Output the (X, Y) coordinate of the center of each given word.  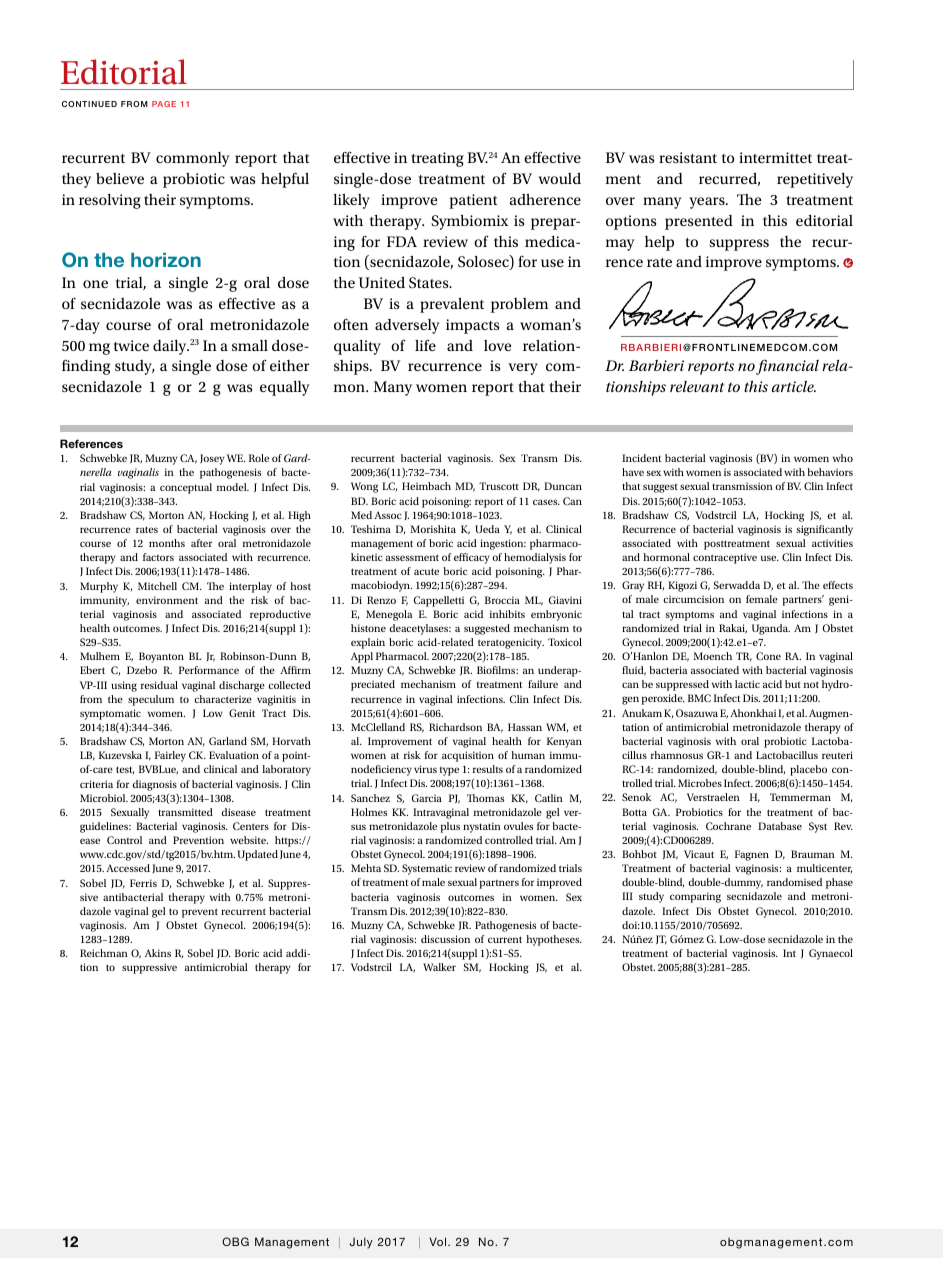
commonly (192, 159)
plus (450, 827)
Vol (439, 1241)
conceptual (186, 488)
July (361, 1243)
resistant (688, 157)
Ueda (487, 529)
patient (473, 201)
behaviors (830, 472)
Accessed (128, 868)
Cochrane (728, 826)
